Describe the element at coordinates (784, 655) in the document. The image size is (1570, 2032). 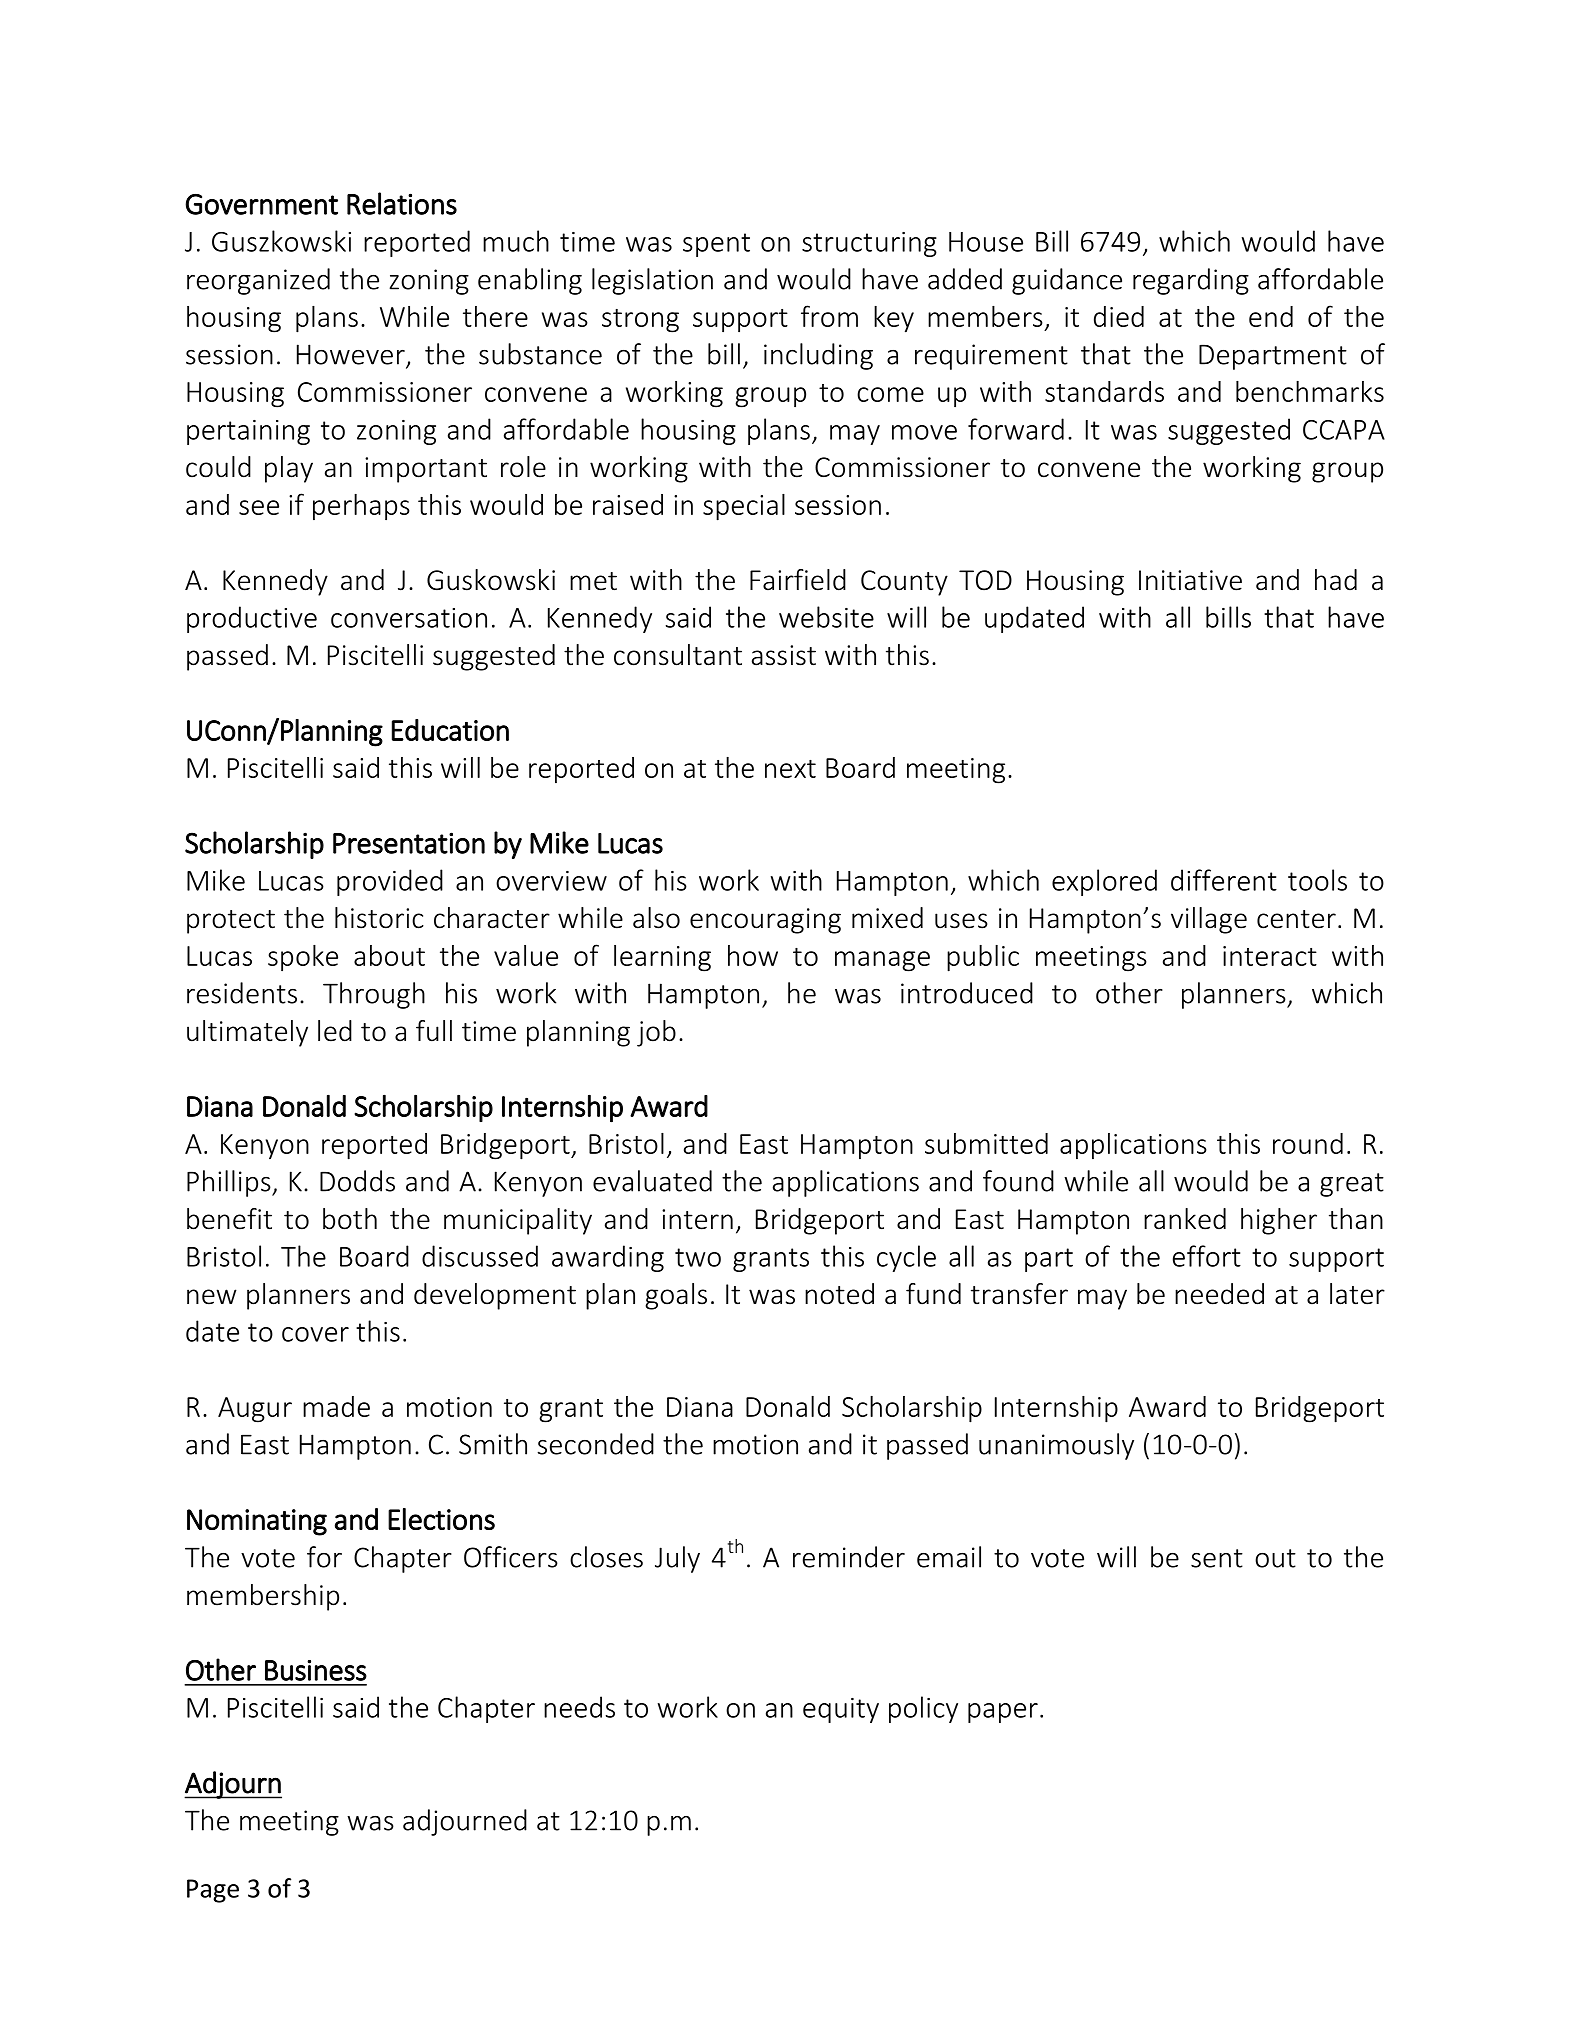
I see `assist` at that location.
